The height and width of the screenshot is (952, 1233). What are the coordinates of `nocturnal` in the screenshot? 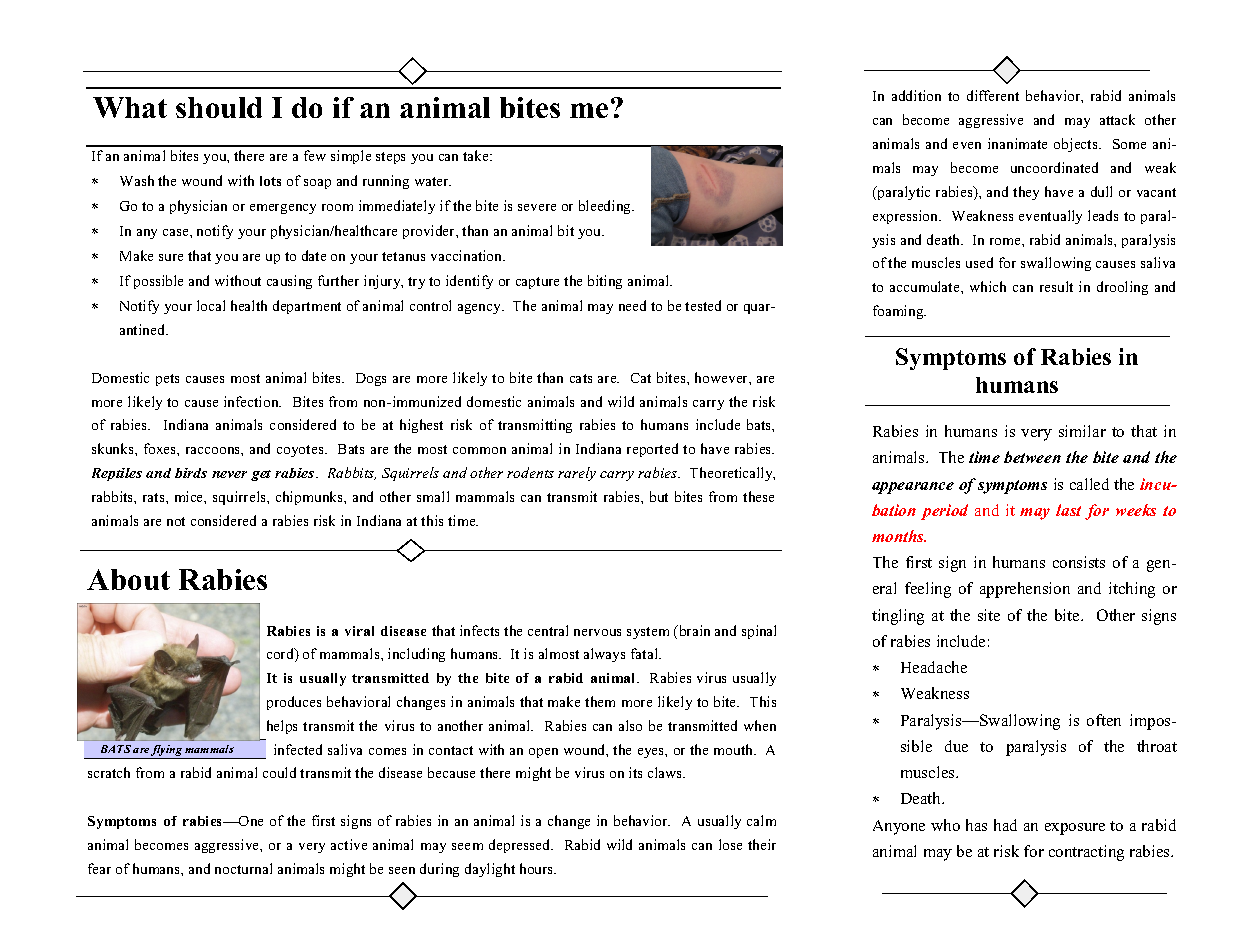 It's located at (243, 868).
